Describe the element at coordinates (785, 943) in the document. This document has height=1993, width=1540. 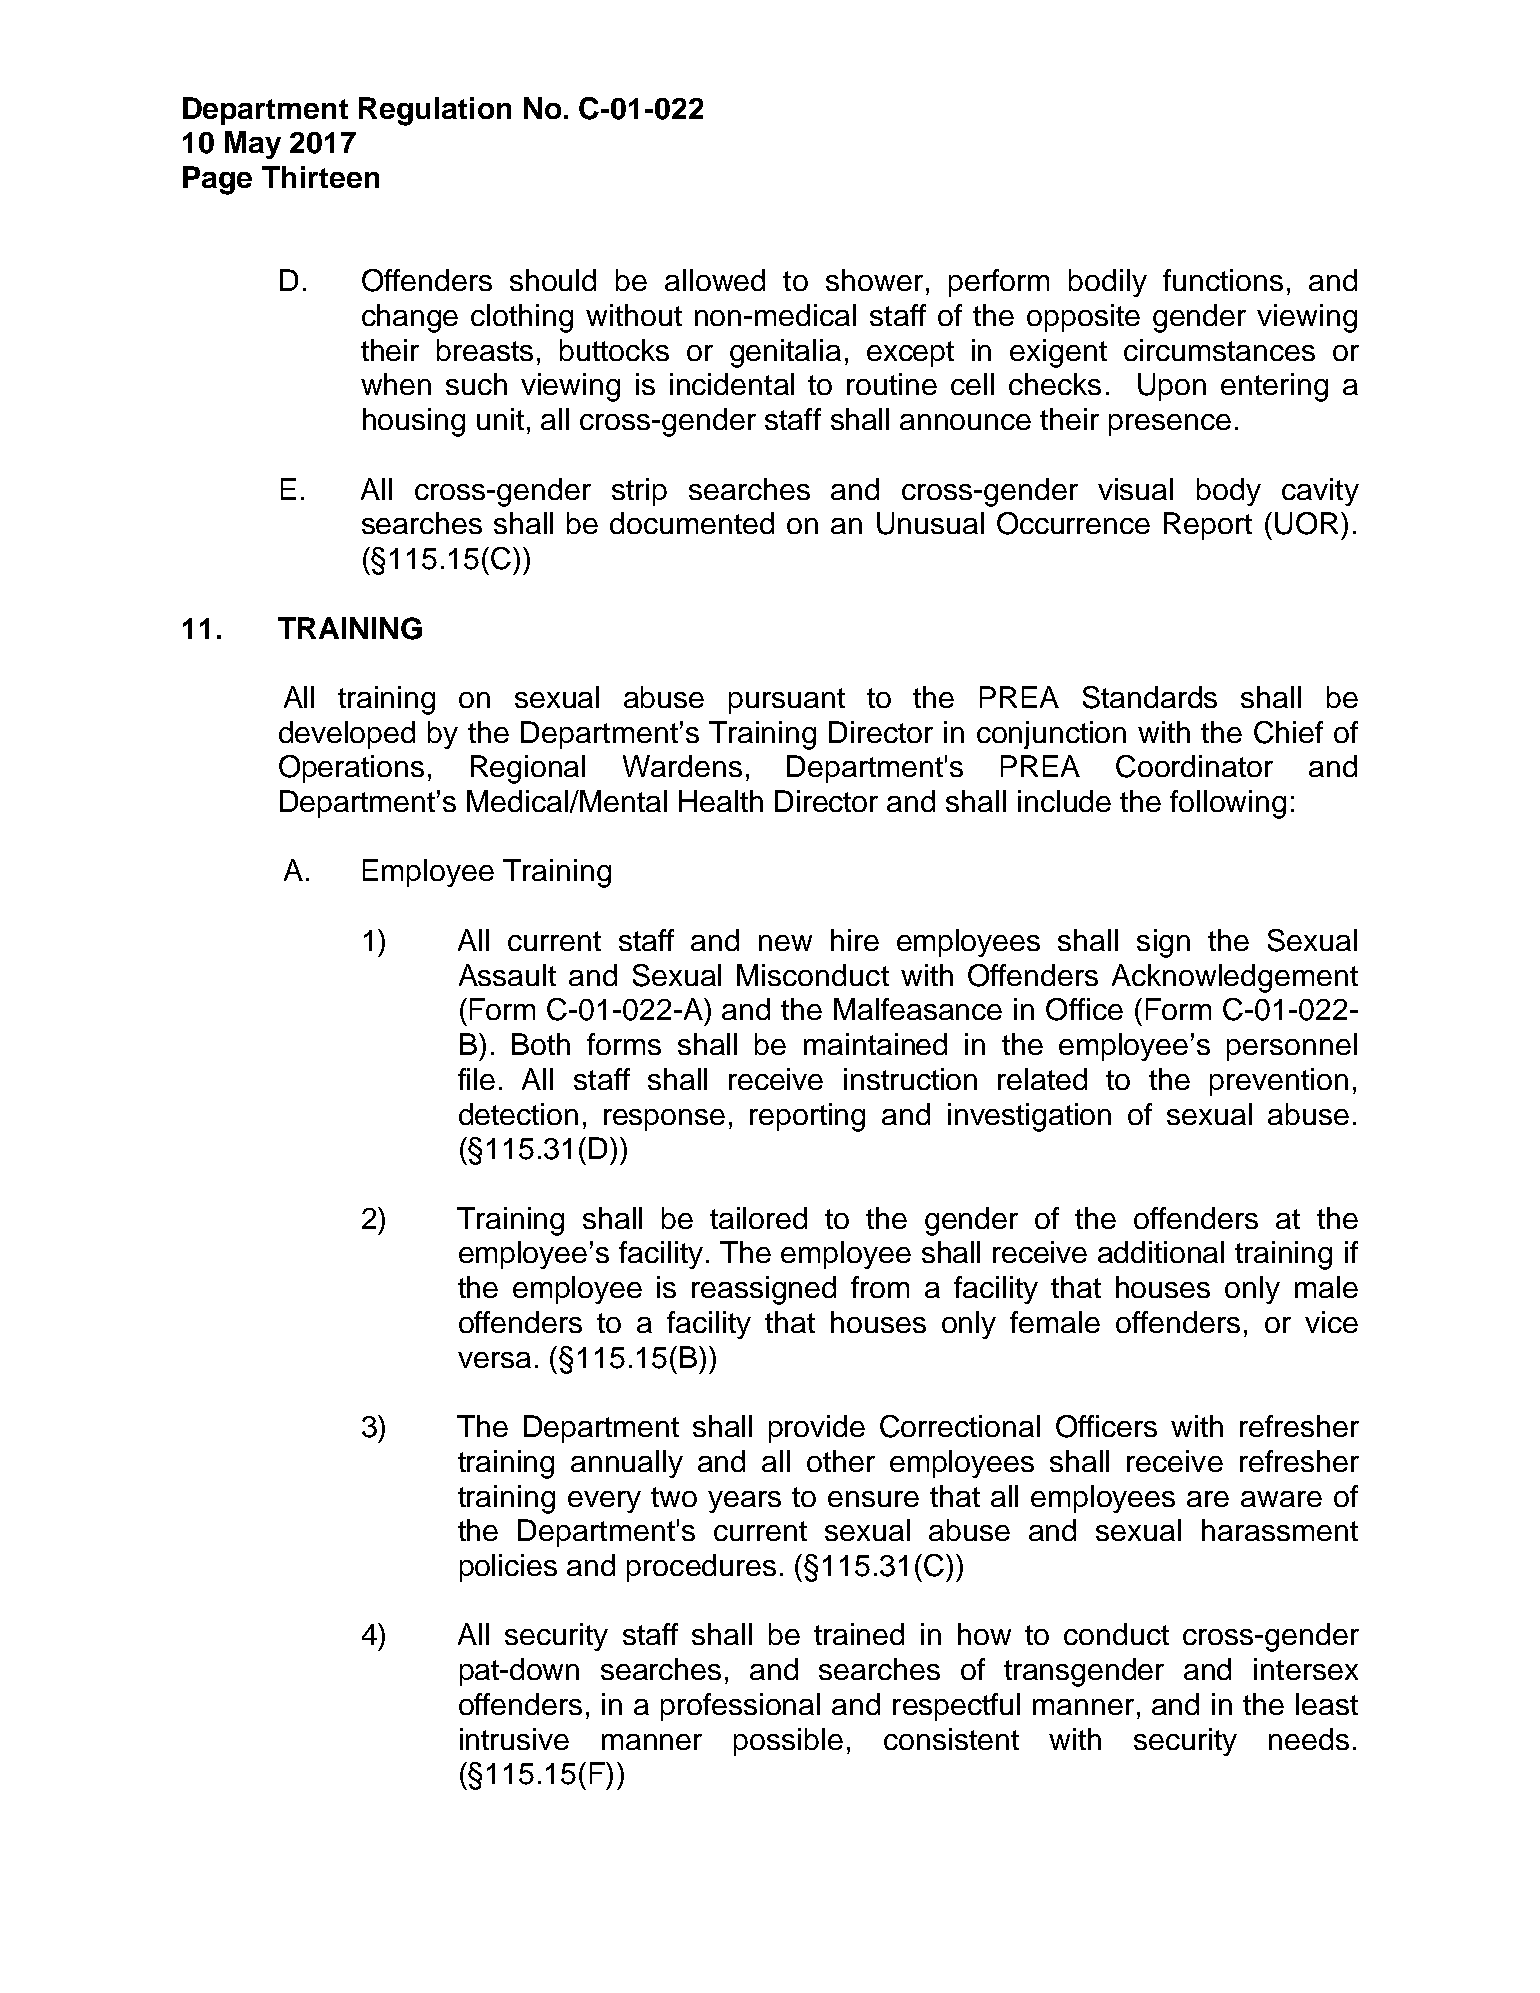
I see `new` at that location.
